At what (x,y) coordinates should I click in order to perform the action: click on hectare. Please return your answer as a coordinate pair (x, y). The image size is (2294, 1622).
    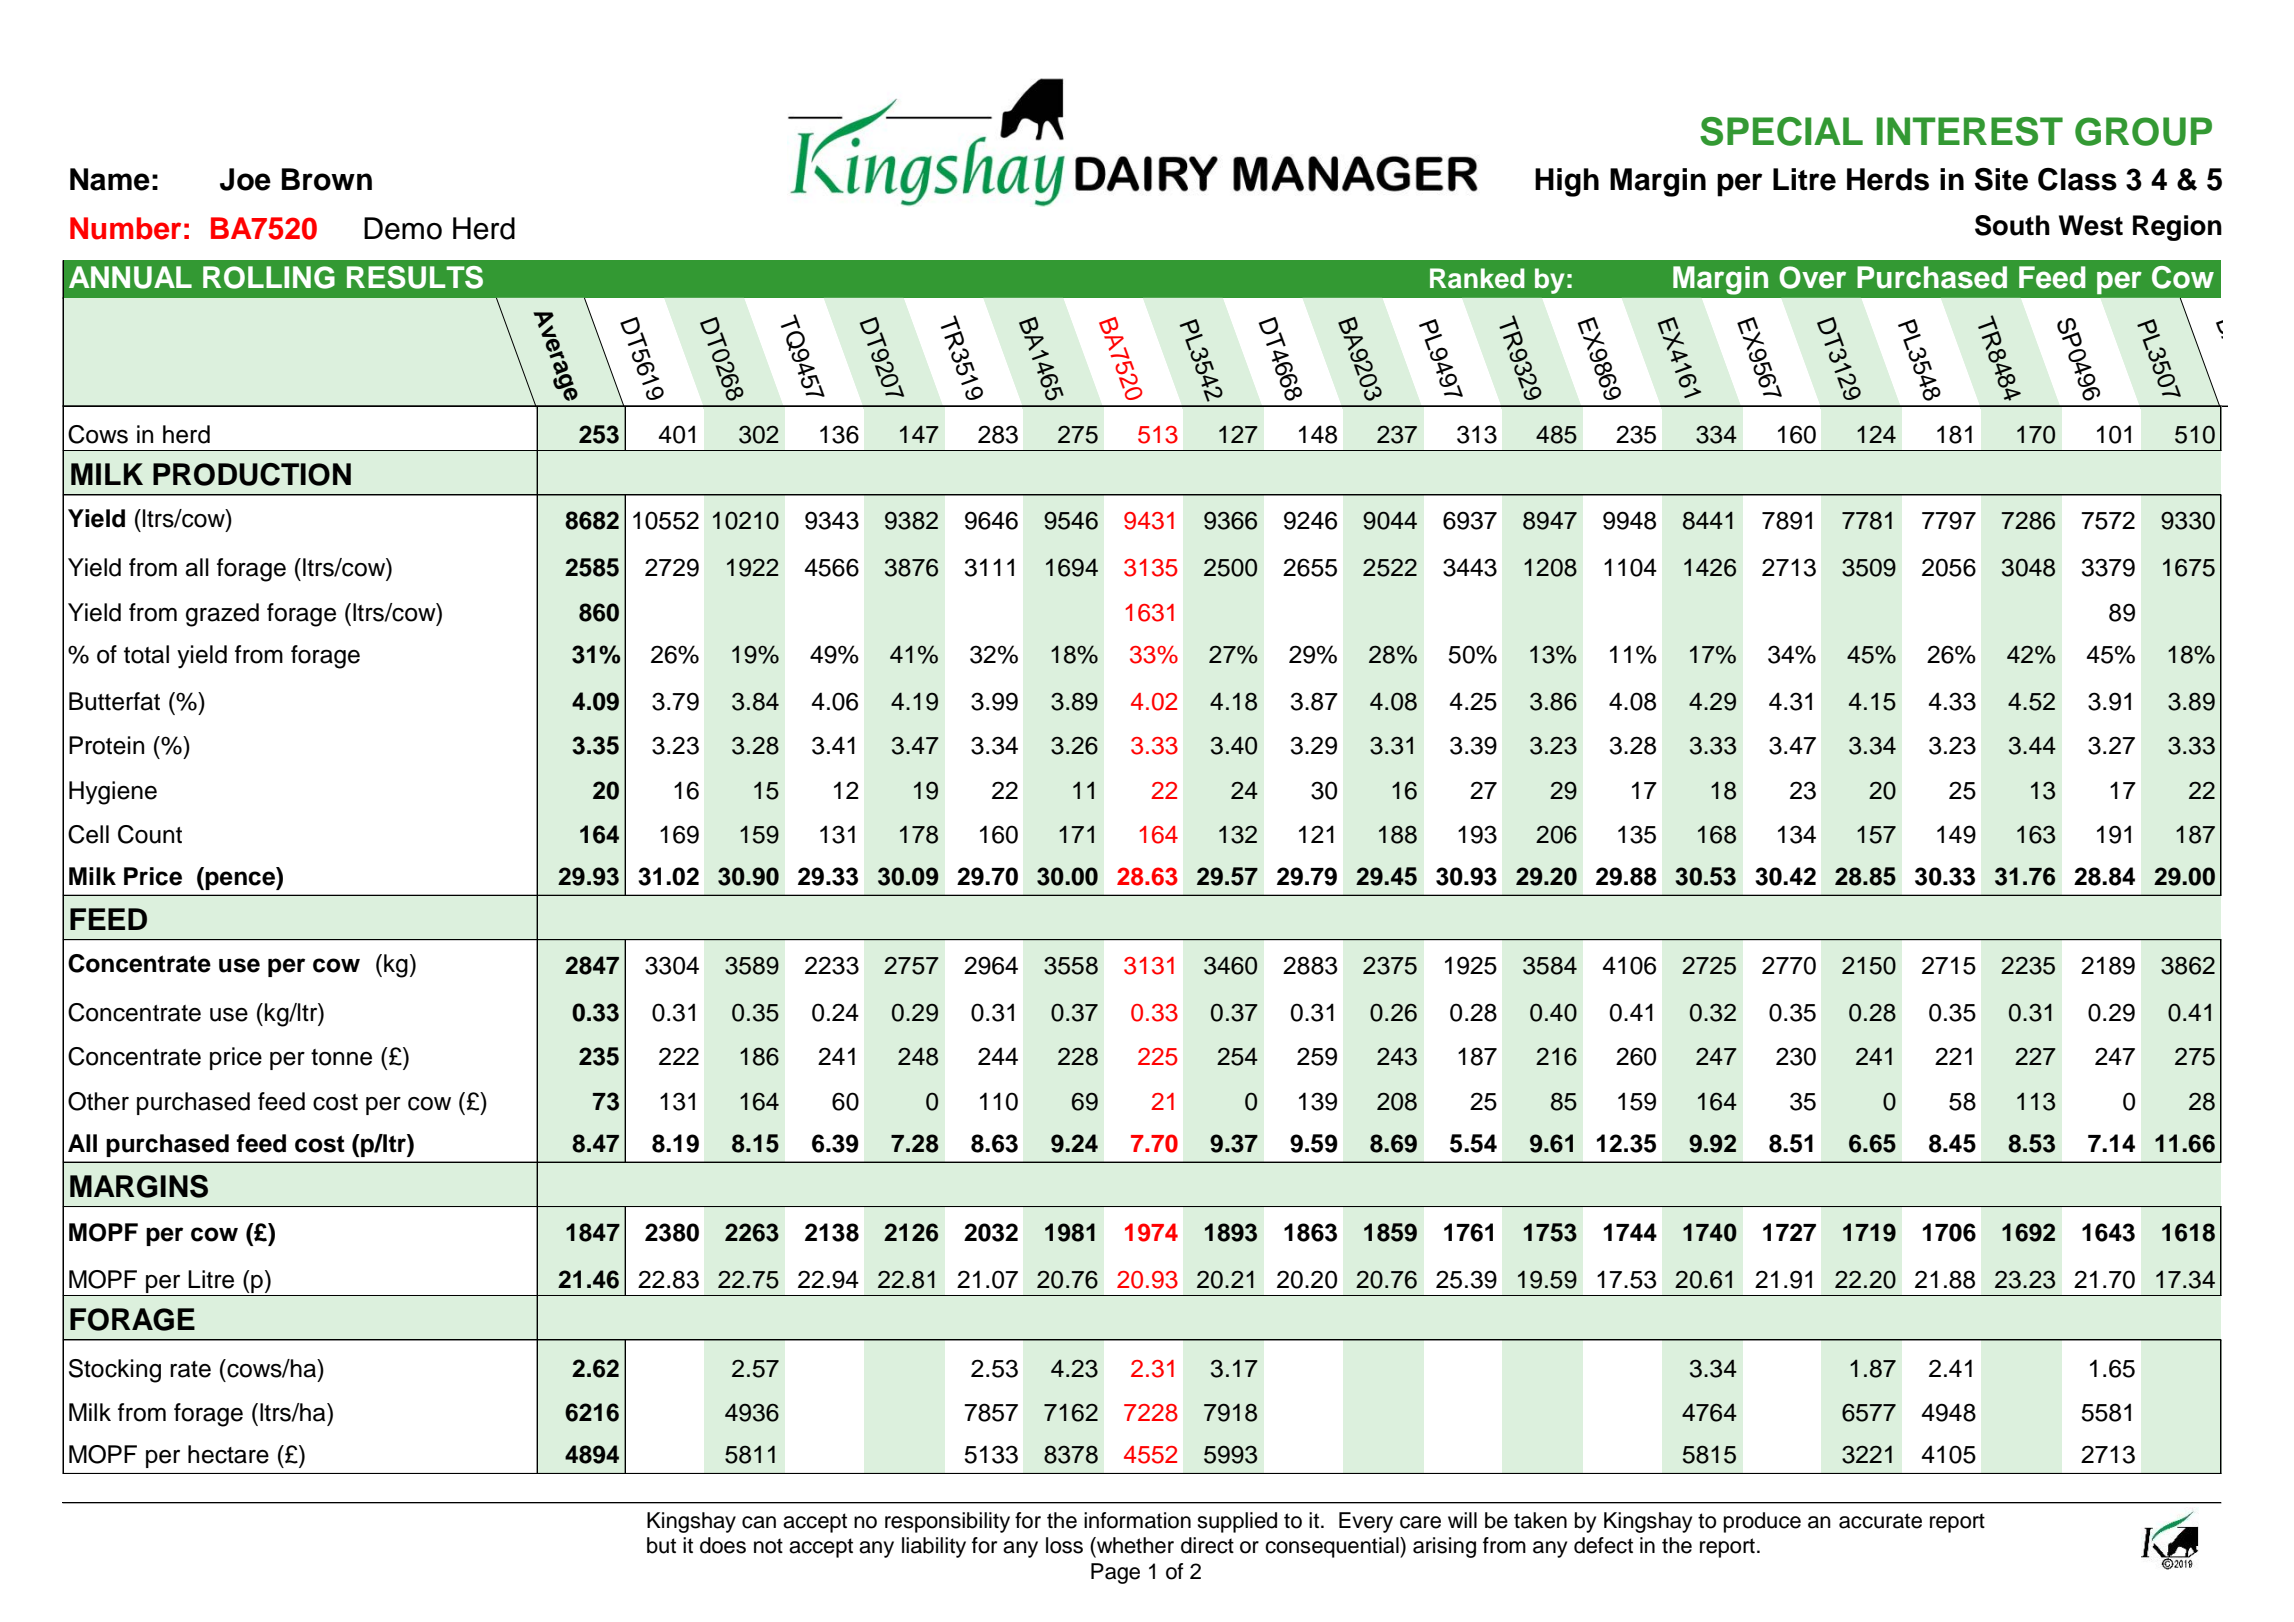
    Looking at the image, I should click on (228, 1454).
